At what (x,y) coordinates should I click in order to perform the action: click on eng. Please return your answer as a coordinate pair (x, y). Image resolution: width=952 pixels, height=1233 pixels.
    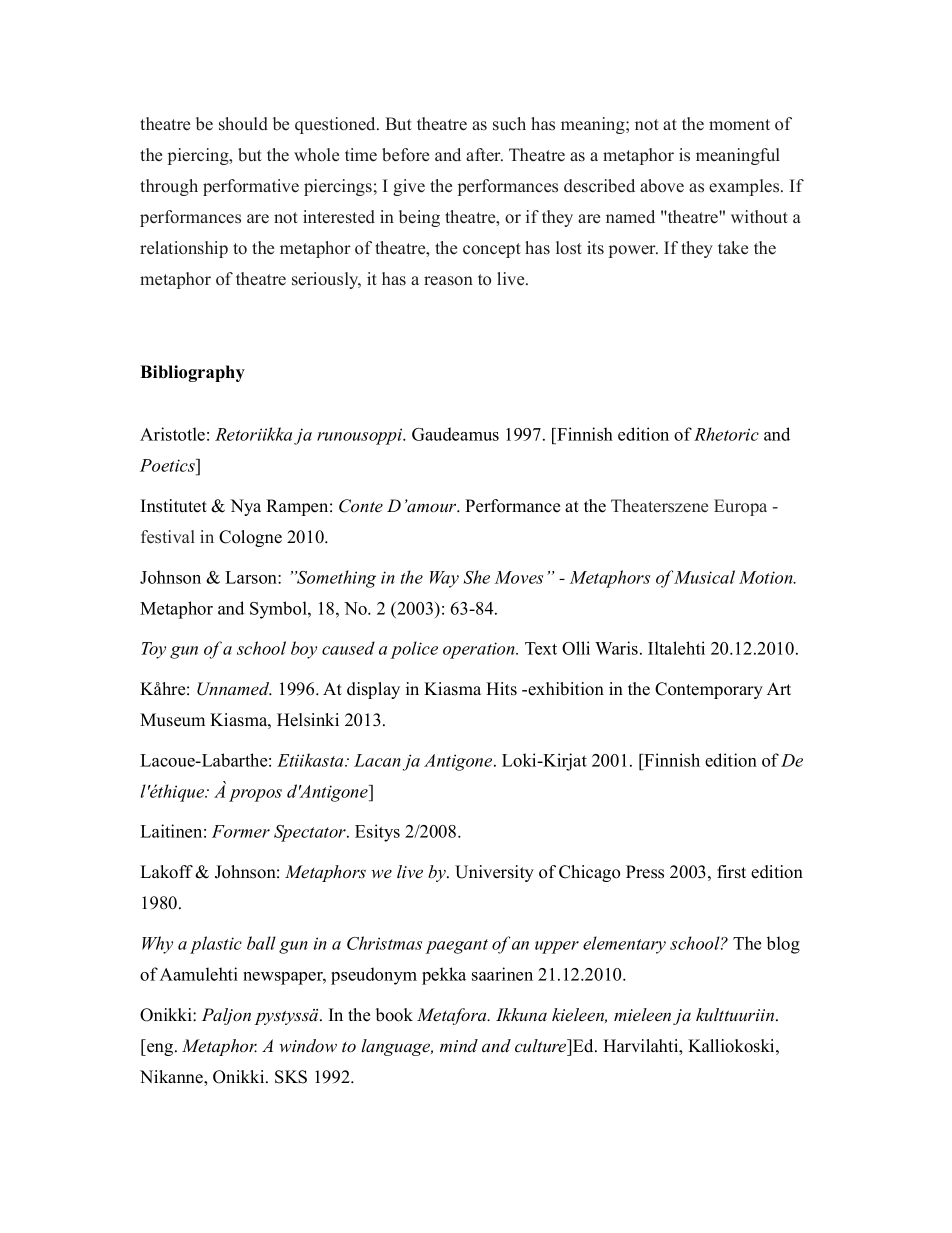
    Looking at the image, I should click on (160, 1049).
